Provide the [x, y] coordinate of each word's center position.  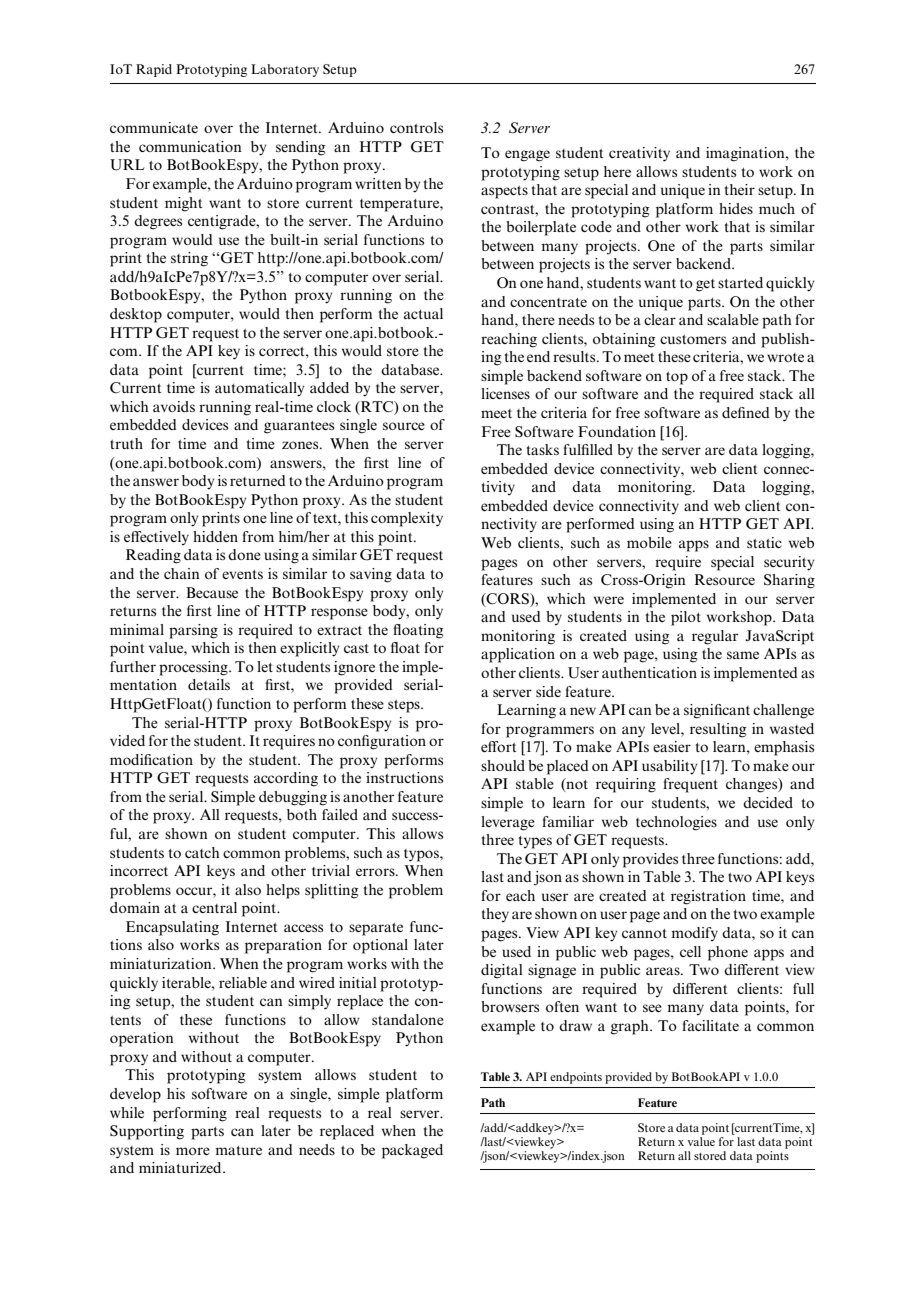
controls [416, 127]
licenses [505, 393]
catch [202, 852]
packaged [412, 1151]
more [193, 1151]
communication [190, 146]
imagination [746, 154]
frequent [690, 785]
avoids [174, 406]
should [503, 765]
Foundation [617, 431]
